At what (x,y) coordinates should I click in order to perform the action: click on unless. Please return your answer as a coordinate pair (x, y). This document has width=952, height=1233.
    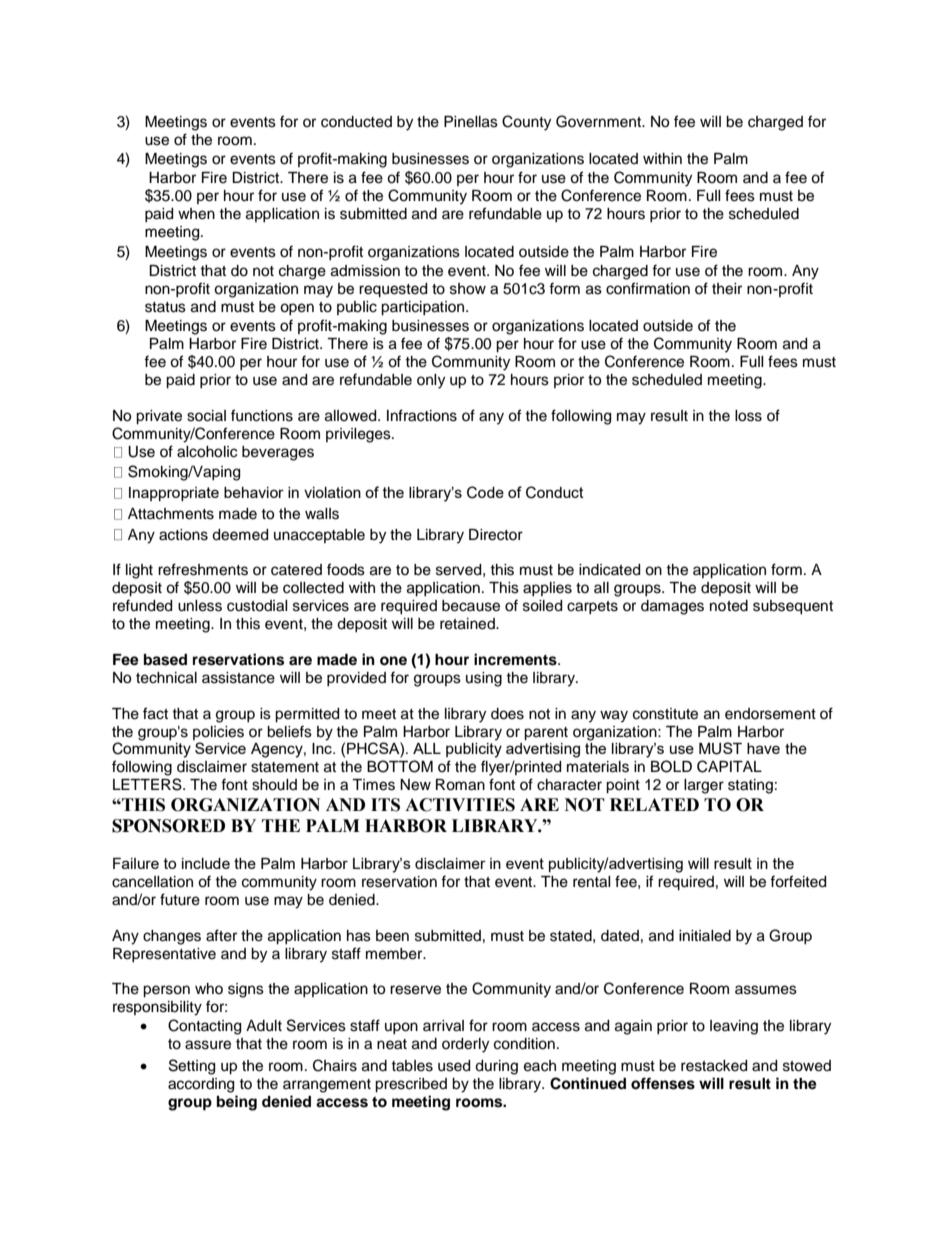
    Looking at the image, I should click on (200, 606).
